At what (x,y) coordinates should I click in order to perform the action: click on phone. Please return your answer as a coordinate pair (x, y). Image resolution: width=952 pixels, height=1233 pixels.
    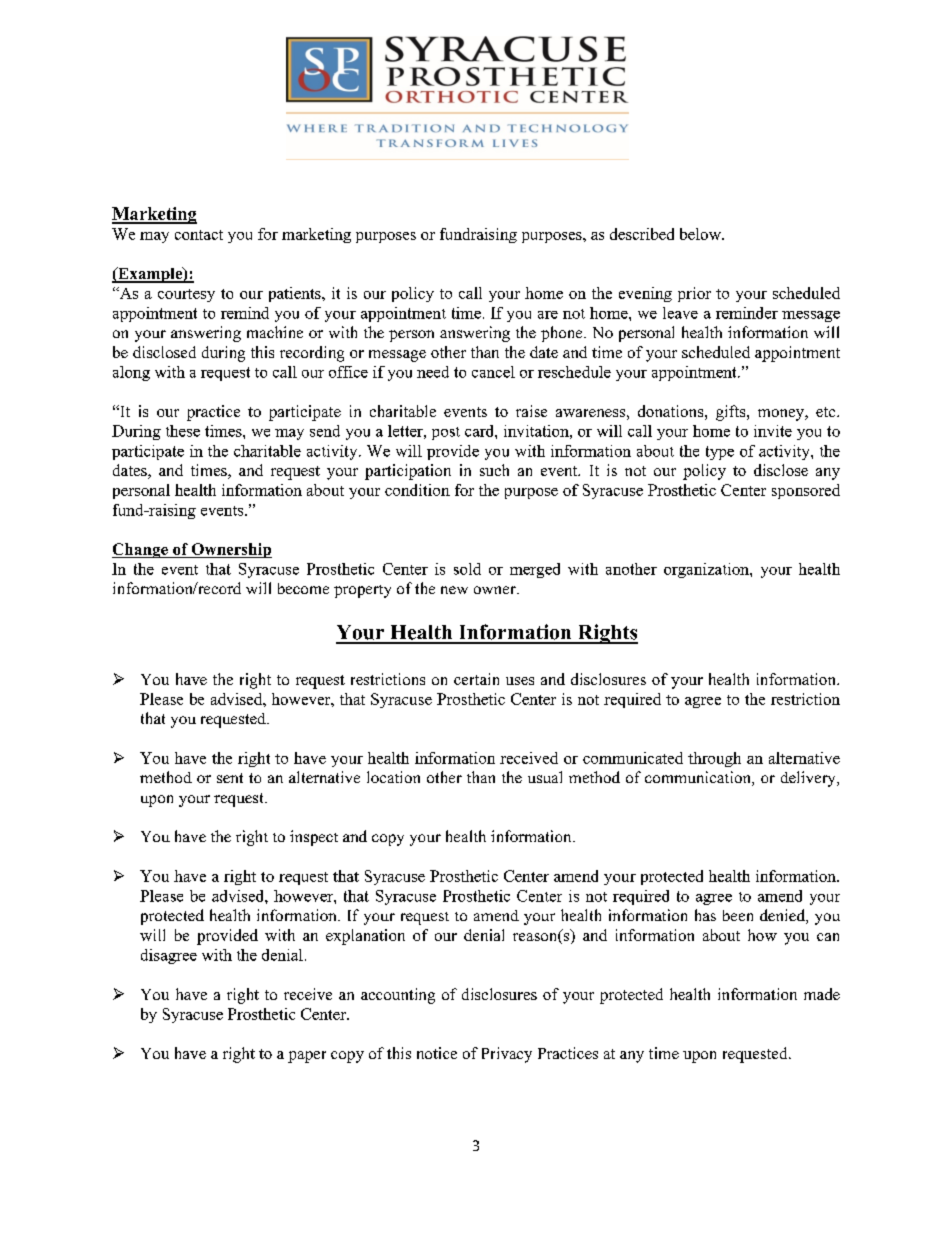
    Looking at the image, I should click on (563, 334).
